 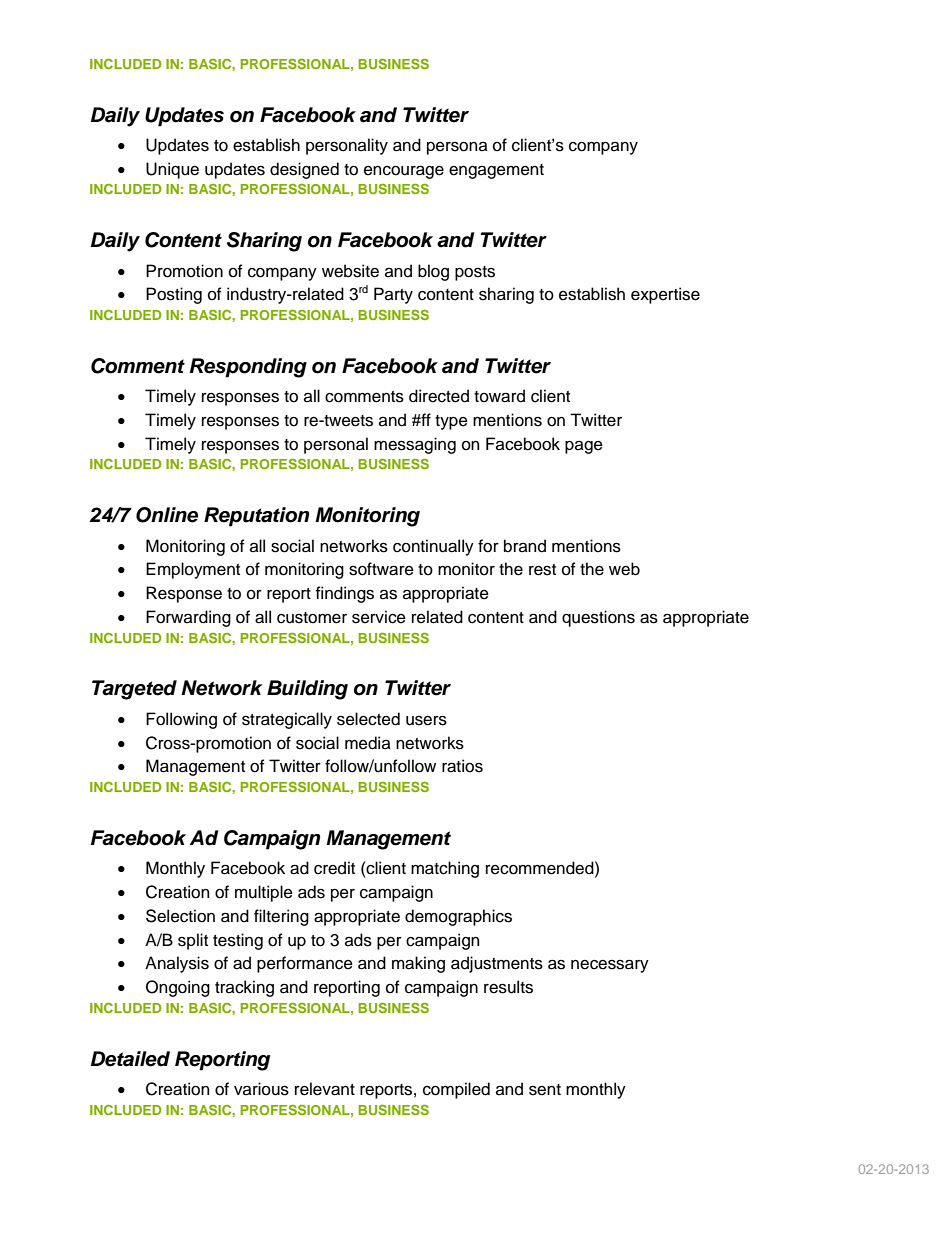 What do you see at coordinates (379, 617) in the screenshot?
I see `service` at bounding box center [379, 617].
